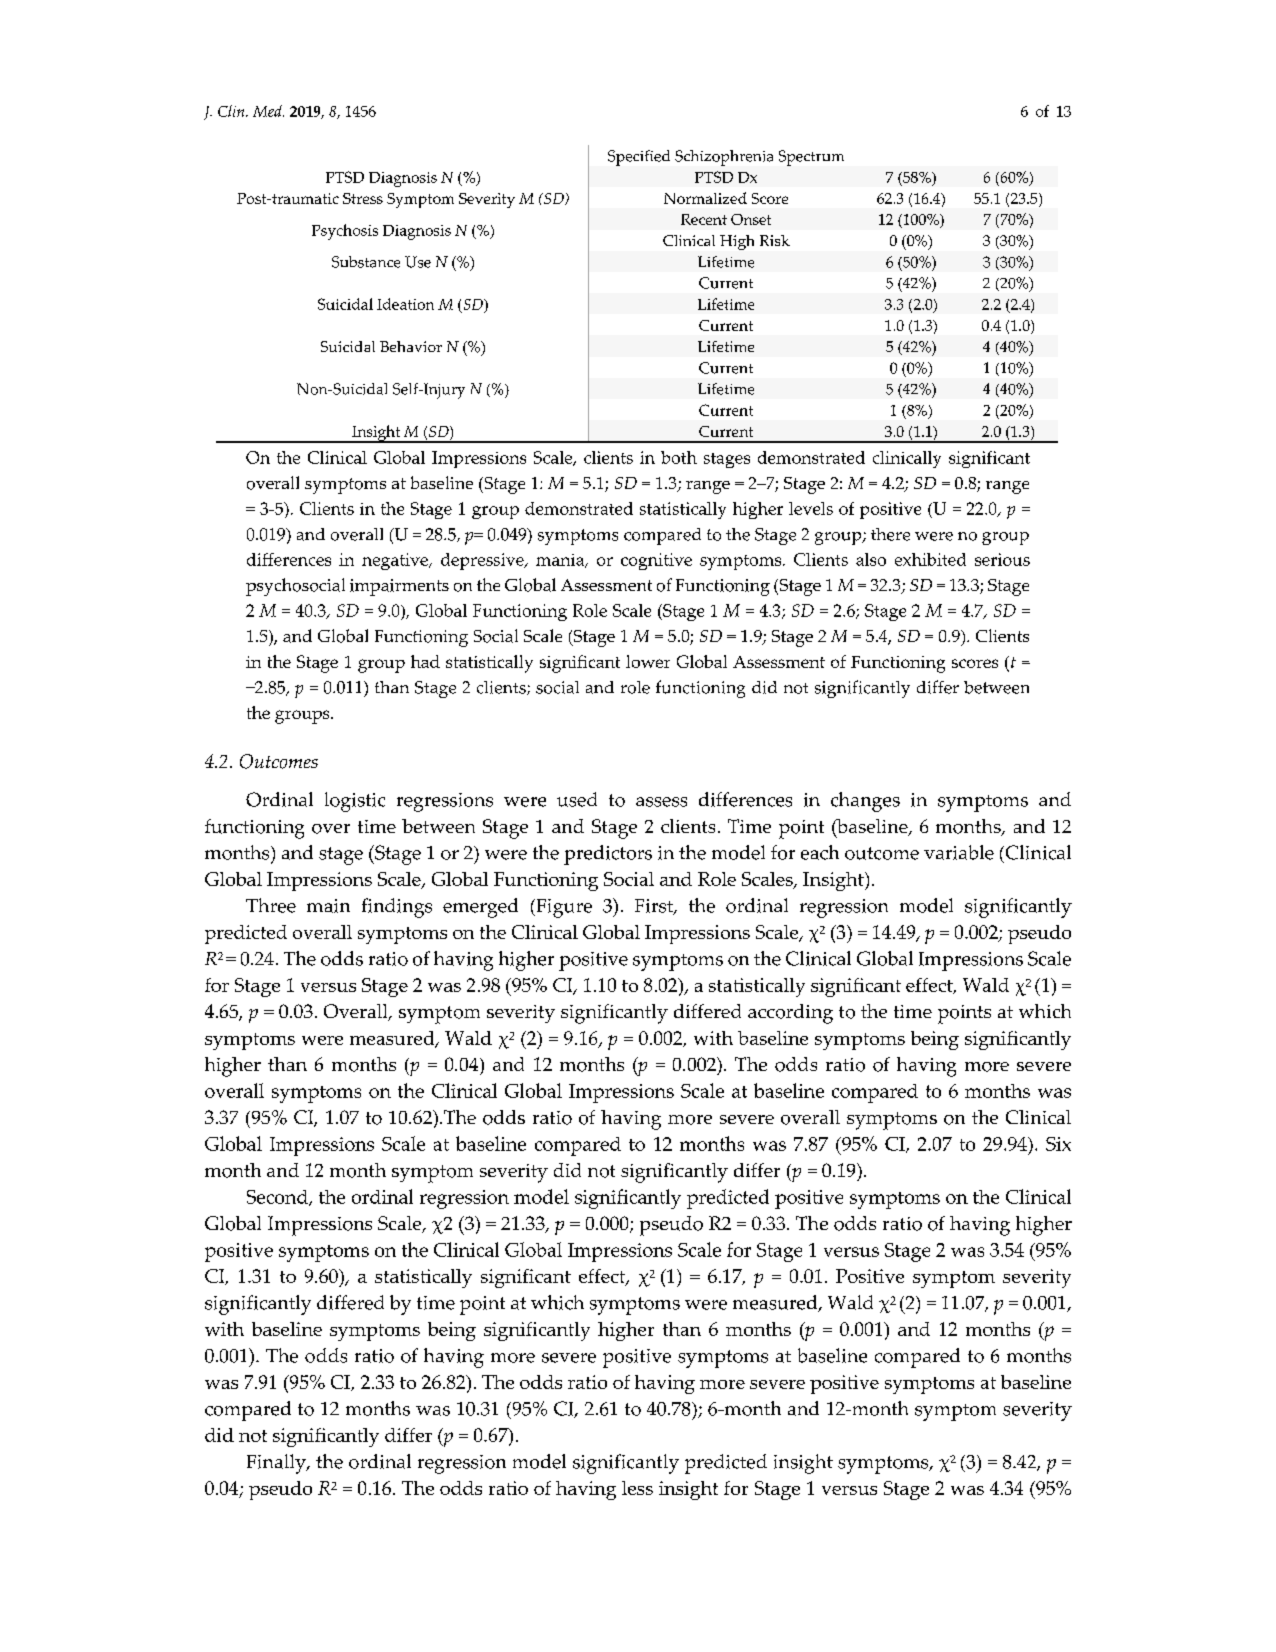  I want to click on Finally, so click(277, 1464).
